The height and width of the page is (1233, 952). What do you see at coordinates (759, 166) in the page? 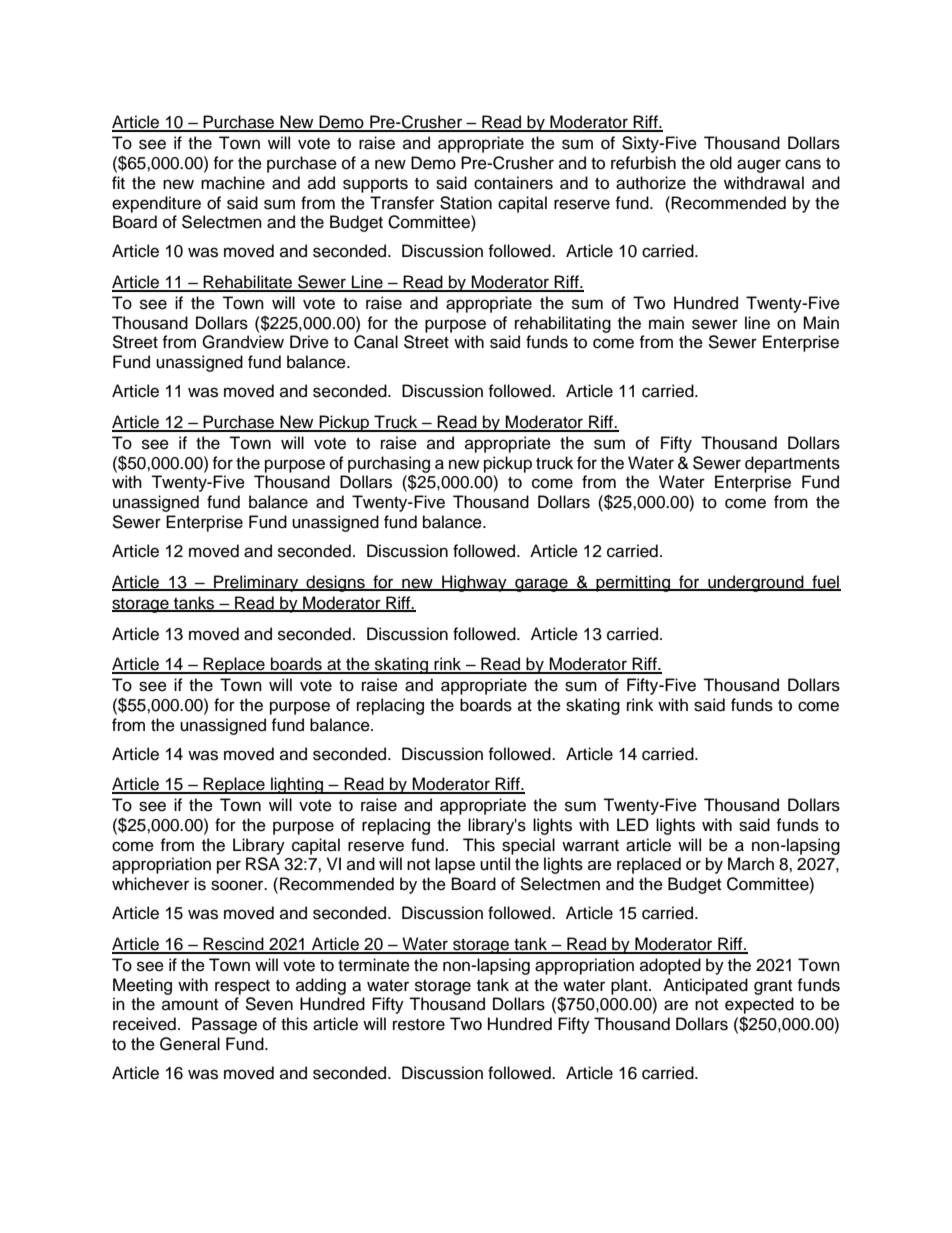
I see `auger` at bounding box center [759, 166].
